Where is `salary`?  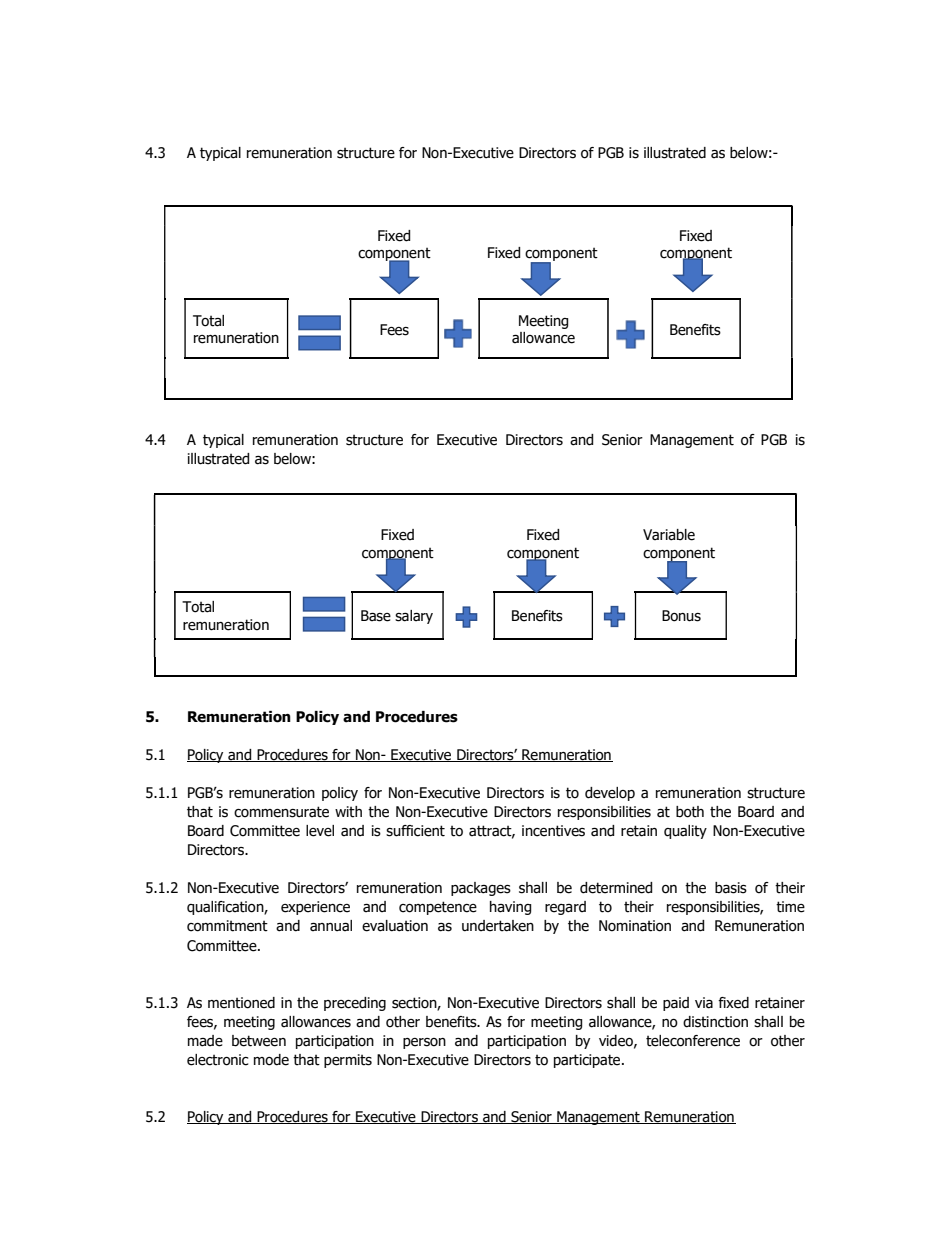 salary is located at coordinates (414, 617).
